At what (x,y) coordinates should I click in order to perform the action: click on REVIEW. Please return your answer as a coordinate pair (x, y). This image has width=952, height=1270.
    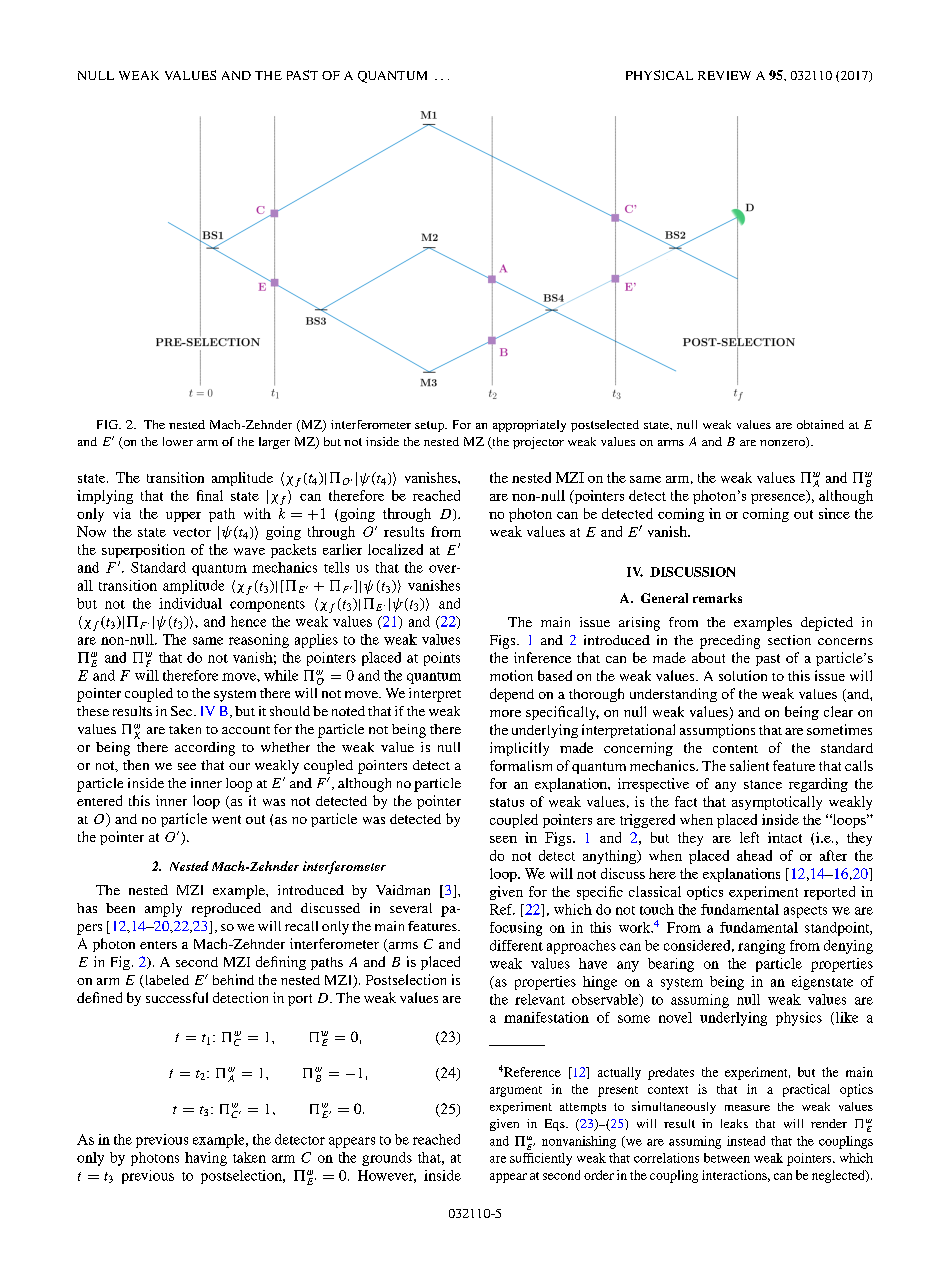
    Looking at the image, I should click on (724, 75).
